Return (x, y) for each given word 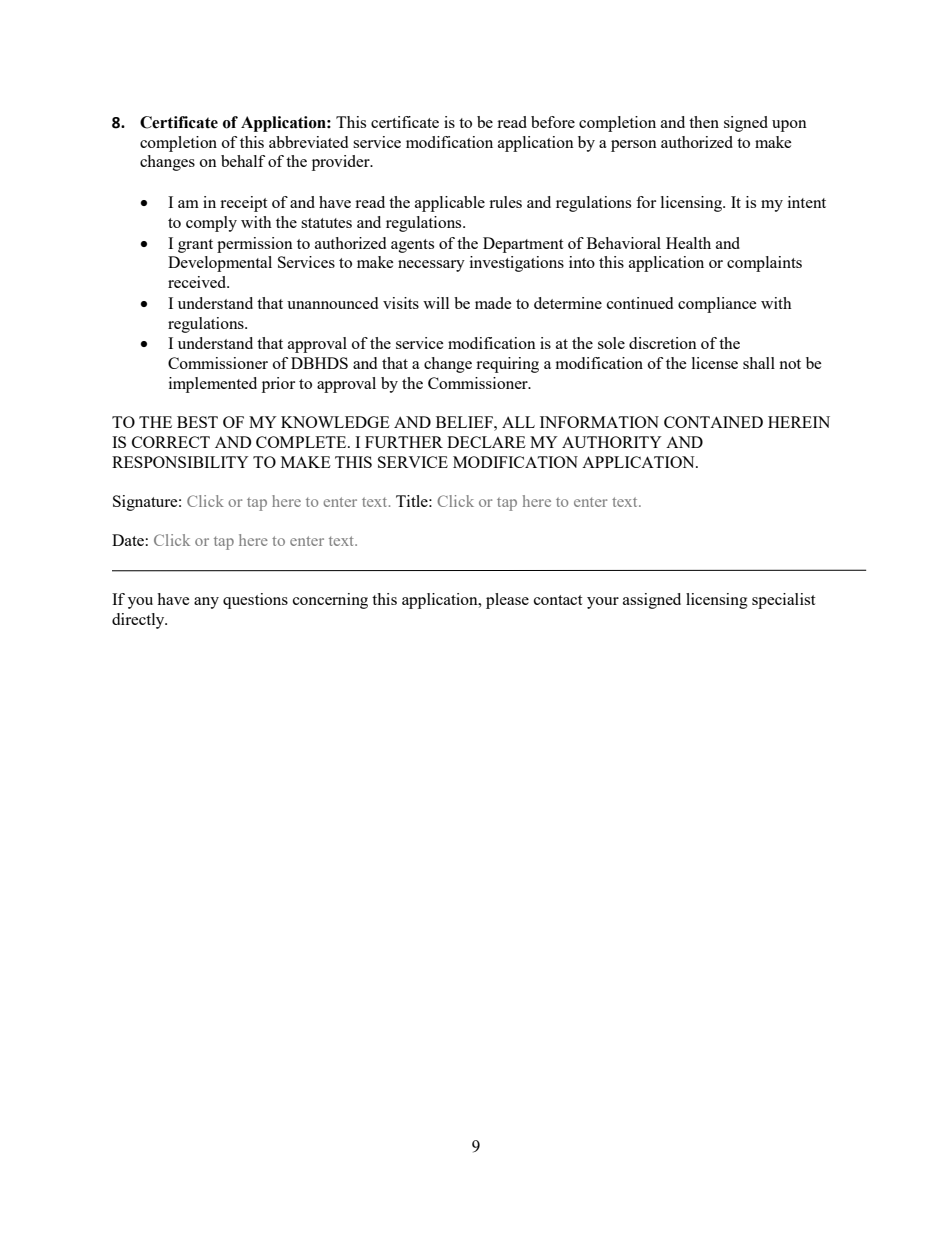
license (715, 363)
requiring (507, 365)
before (553, 122)
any (206, 603)
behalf (243, 161)
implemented (213, 385)
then (704, 122)
